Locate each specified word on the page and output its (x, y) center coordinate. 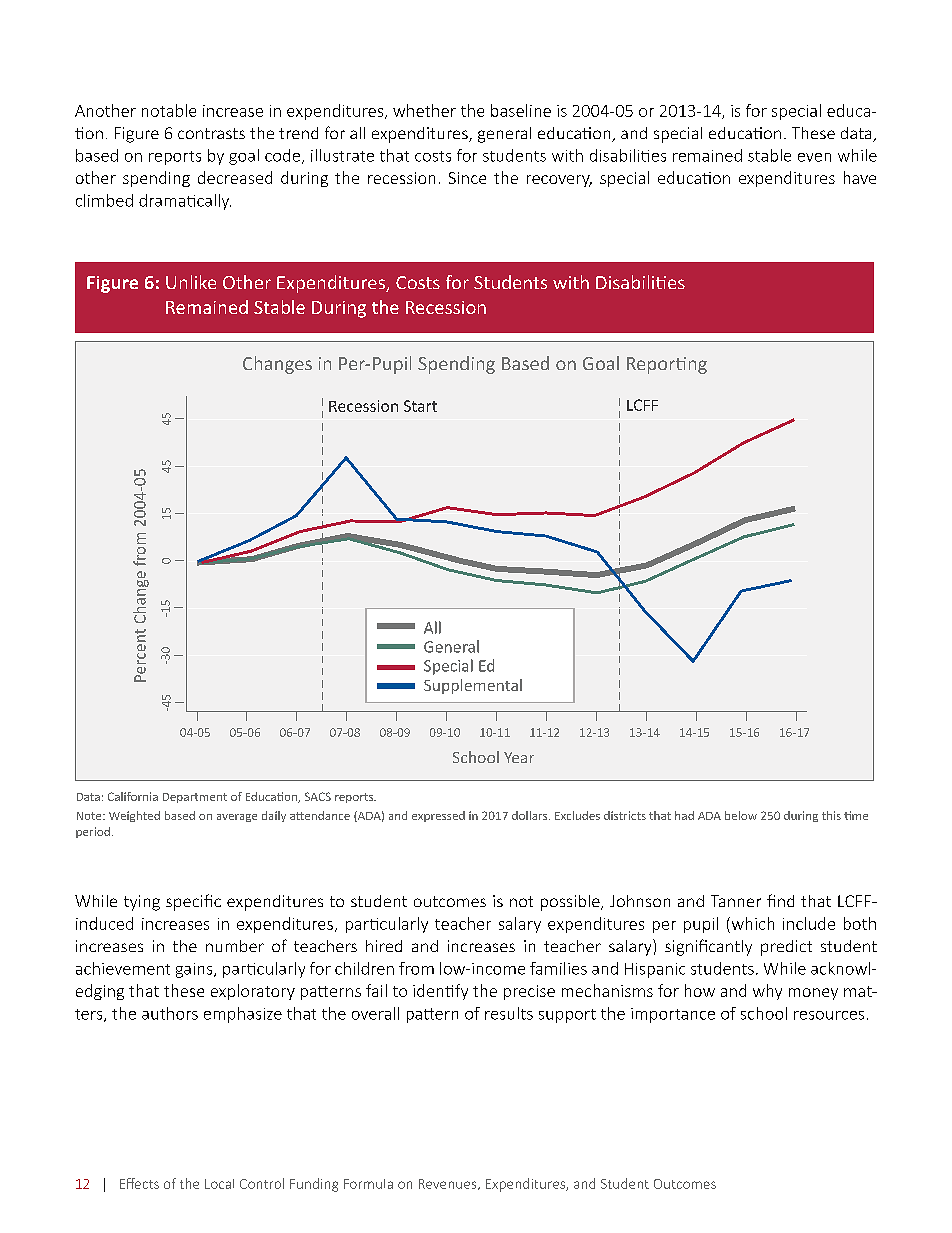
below (741, 815)
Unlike (191, 282)
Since (467, 178)
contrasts (211, 133)
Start (420, 406)
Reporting (667, 365)
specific (193, 902)
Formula (368, 1184)
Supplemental (473, 686)
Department (195, 798)
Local (219, 1184)
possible (571, 903)
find (780, 900)
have (860, 177)
